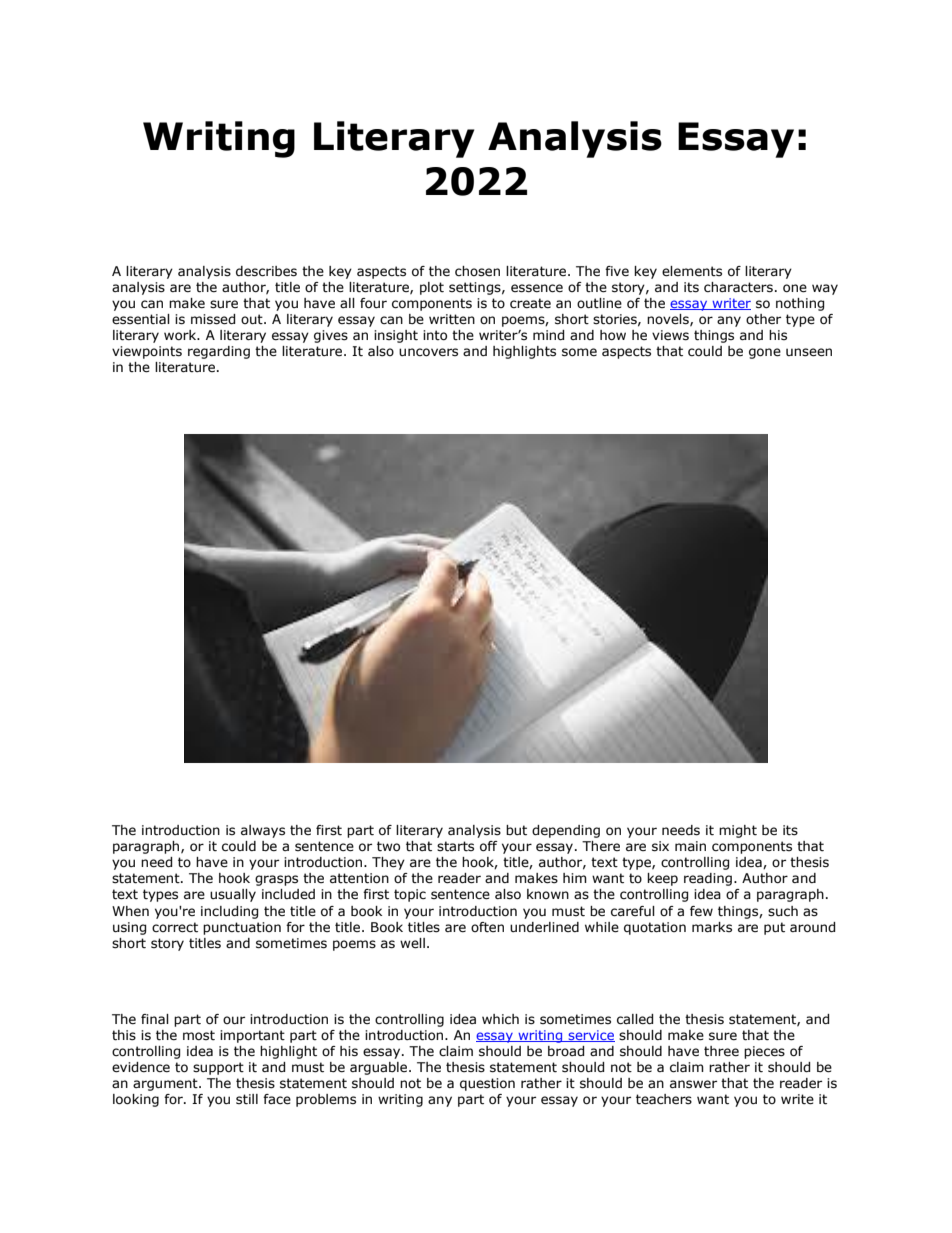 The image size is (952, 1233). What do you see at coordinates (487, 1084) in the screenshot?
I see `question` at bounding box center [487, 1084].
